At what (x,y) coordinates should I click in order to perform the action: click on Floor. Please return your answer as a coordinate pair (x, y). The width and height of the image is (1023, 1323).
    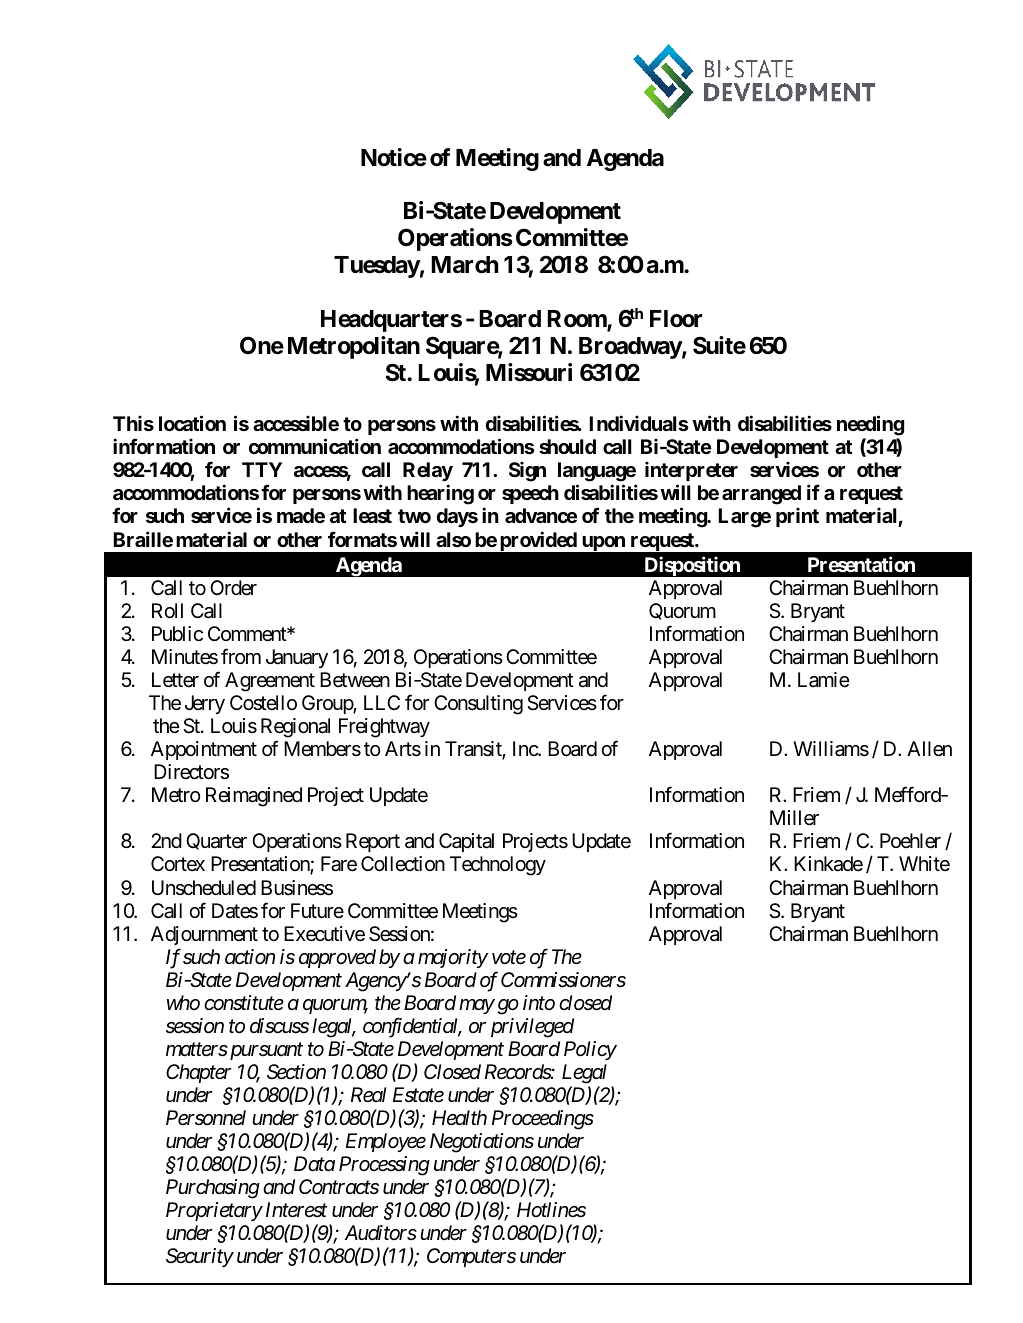
    Looking at the image, I should click on (676, 319).
